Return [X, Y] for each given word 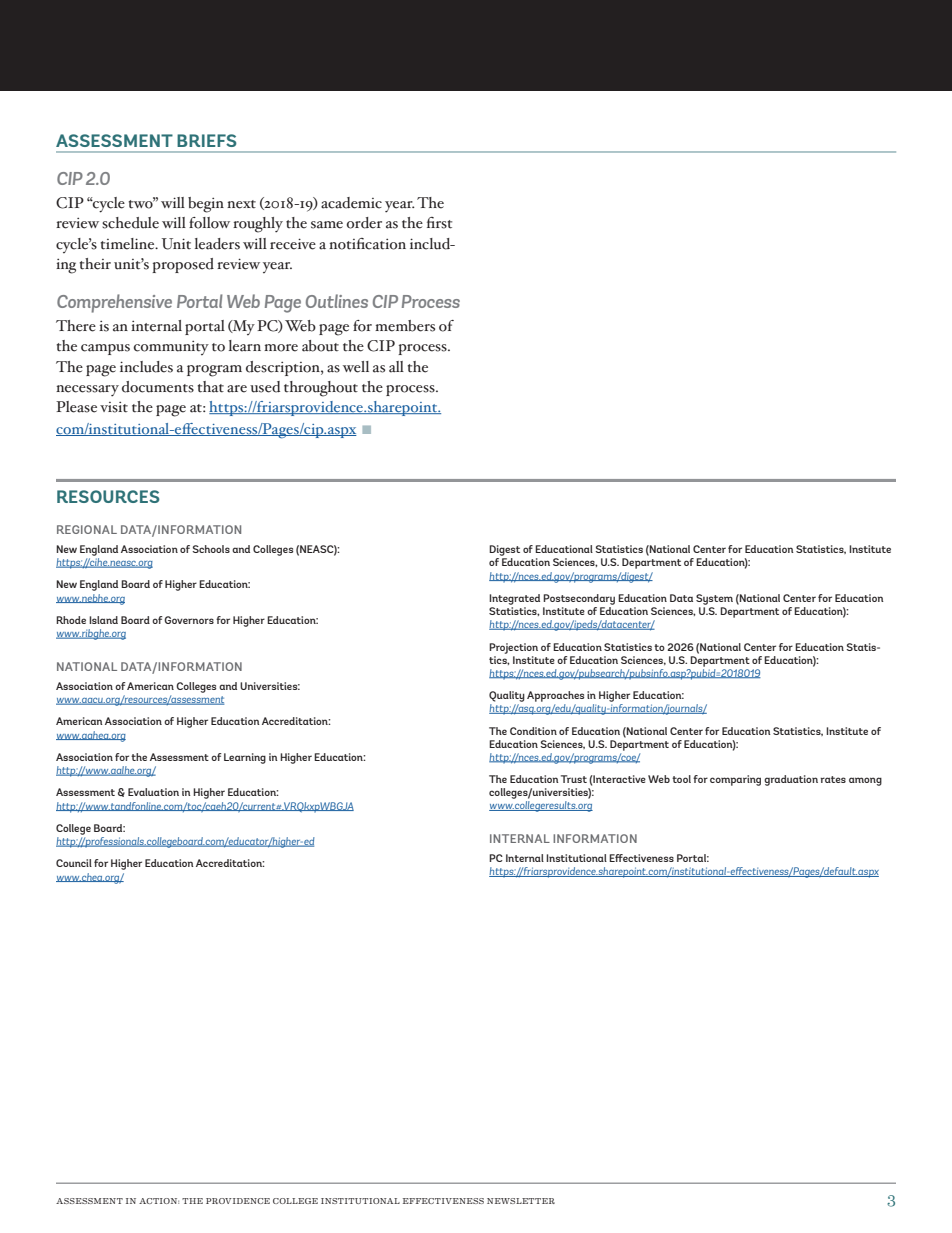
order [364, 223]
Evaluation [153, 792]
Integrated [514, 599]
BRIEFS [207, 140]
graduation [791, 780]
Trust [574, 779]
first [439, 223]
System [714, 599]
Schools [211, 549]
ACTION [159, 1201]
